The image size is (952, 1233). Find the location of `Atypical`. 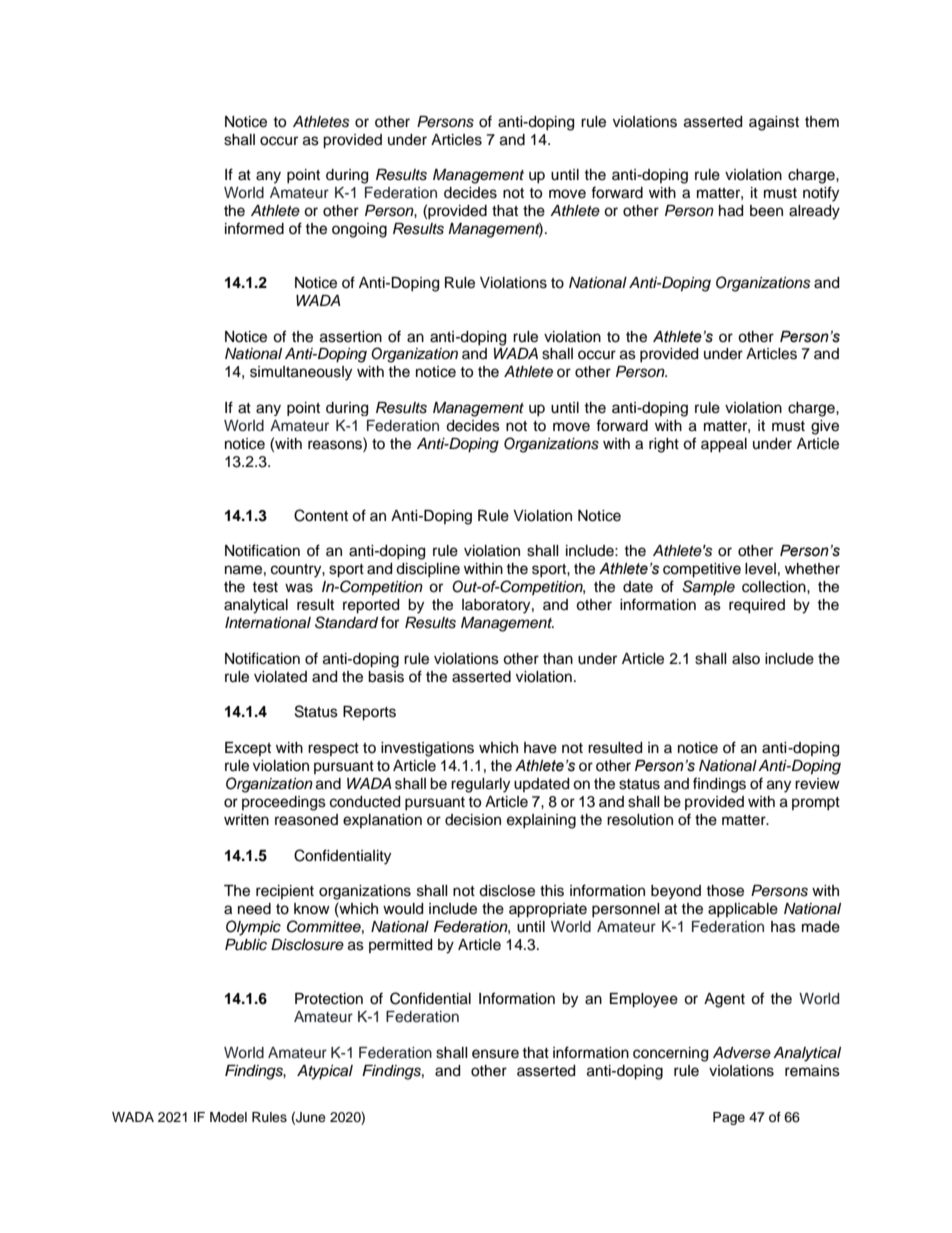

Atypical is located at coordinates (325, 1072).
